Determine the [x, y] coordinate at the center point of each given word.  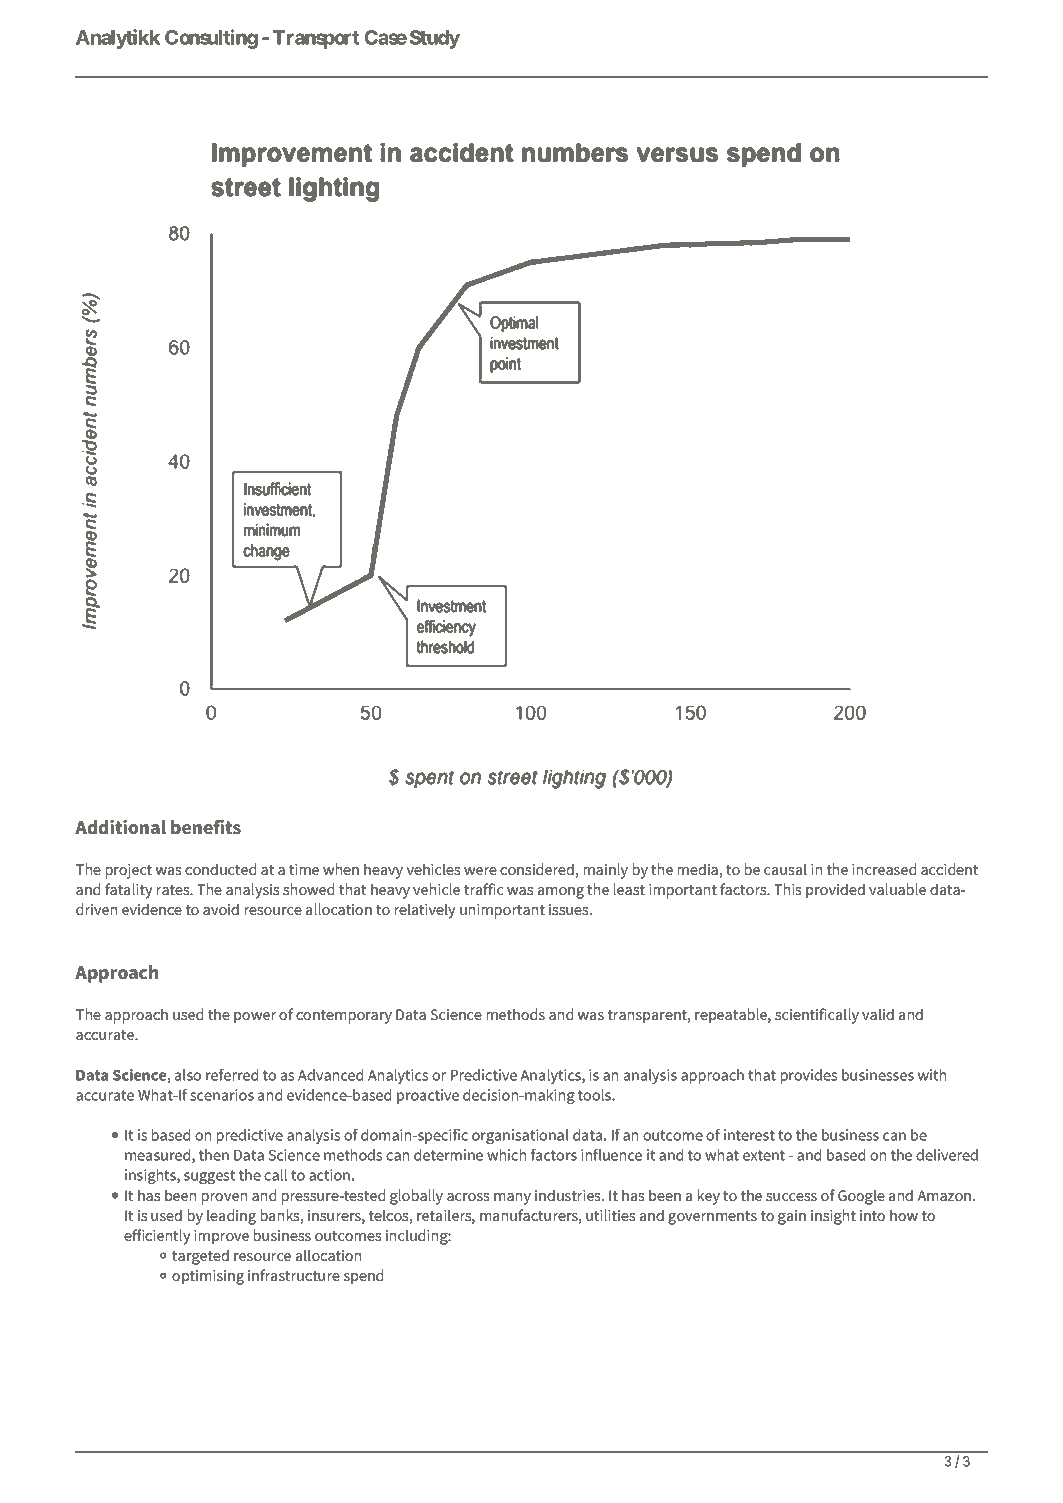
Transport [316, 39]
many [512, 1199]
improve [221, 1237]
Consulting [211, 39]
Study [435, 39]
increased [884, 869]
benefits [206, 827]
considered [537, 869]
